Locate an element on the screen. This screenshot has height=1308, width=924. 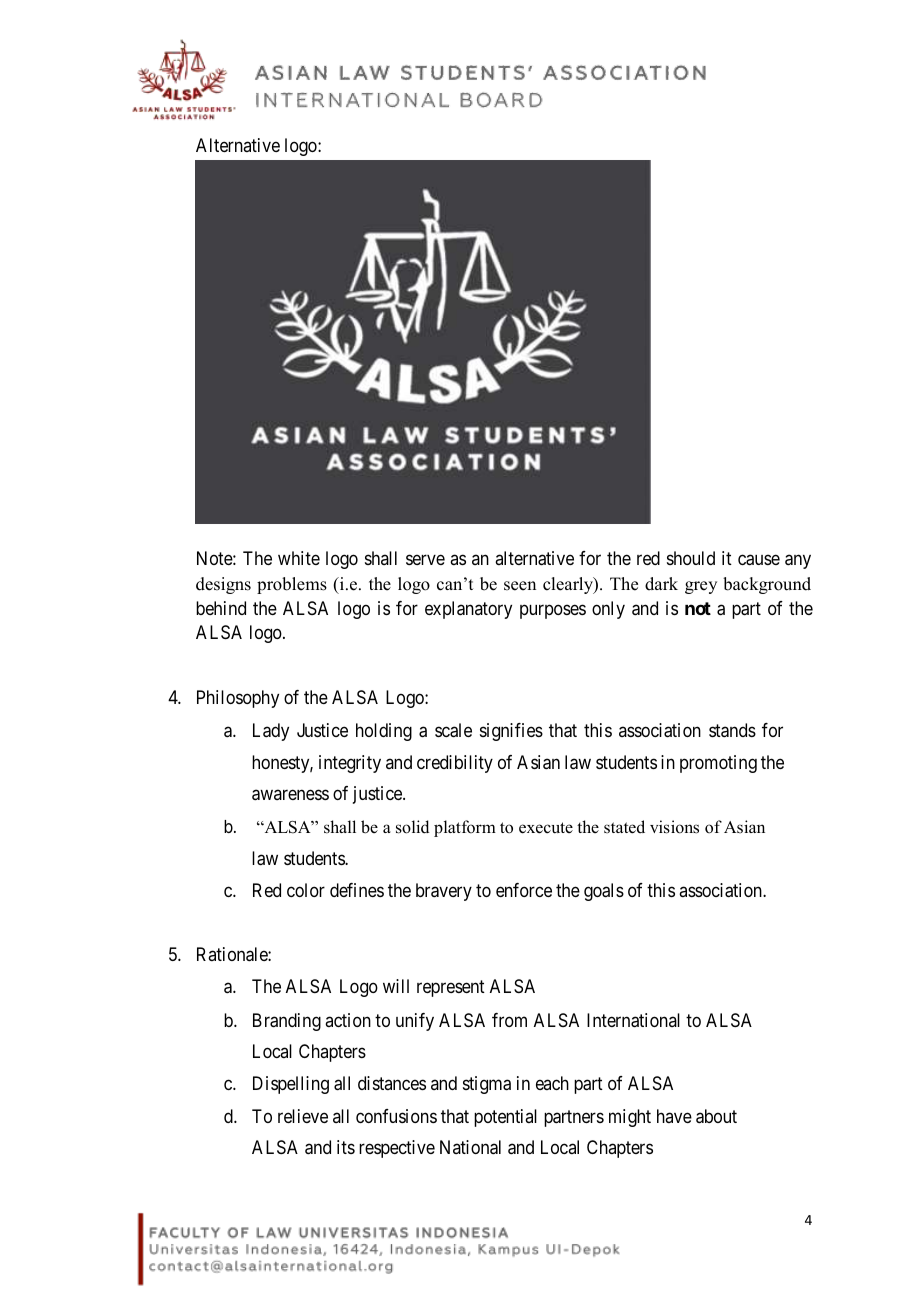
grey is located at coordinates (701, 587).
